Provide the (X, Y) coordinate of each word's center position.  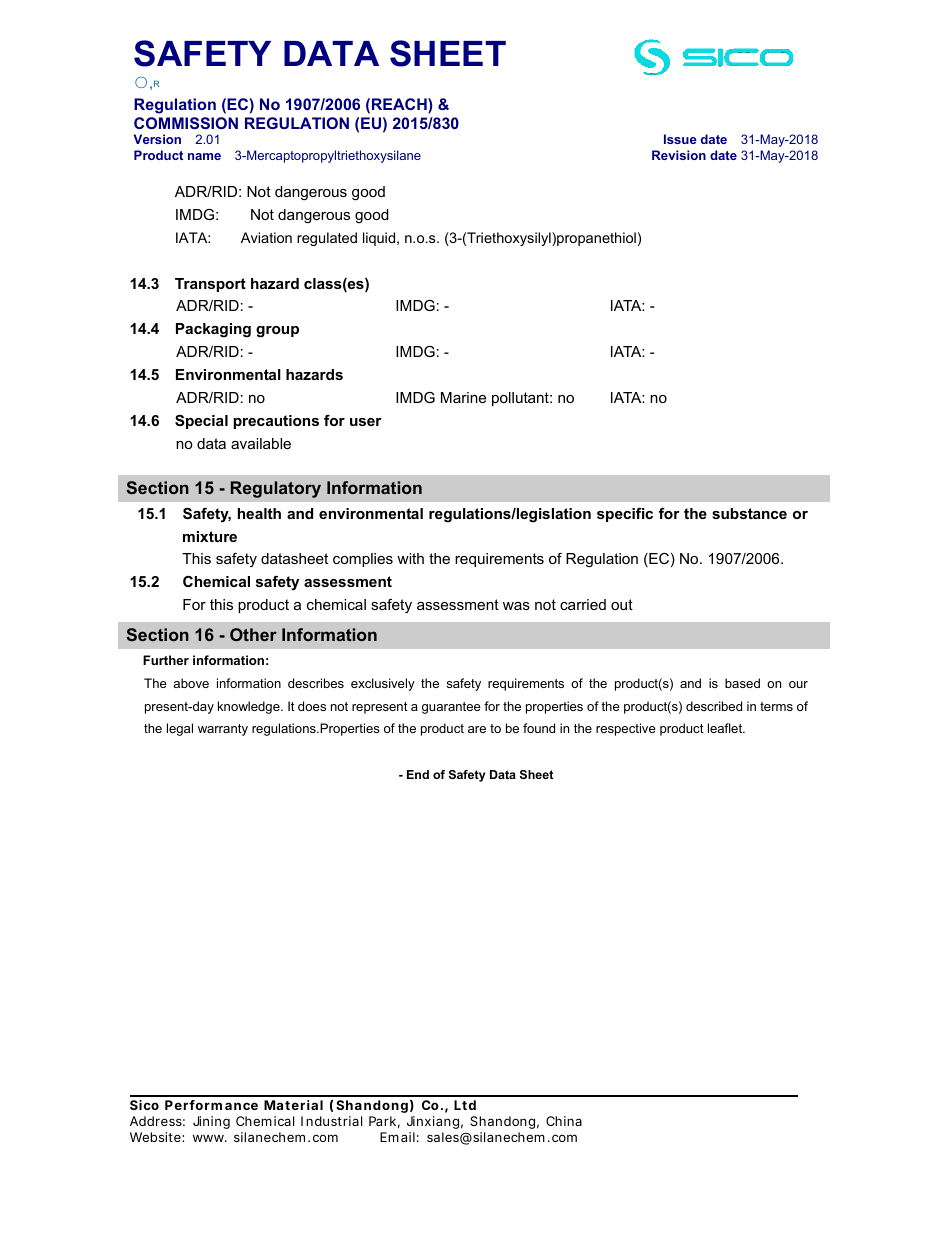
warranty (223, 730)
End (418, 774)
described (714, 706)
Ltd (465, 1105)
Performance (211, 1105)
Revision (679, 155)
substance (749, 513)
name (204, 156)
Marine (463, 397)
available (261, 443)
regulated (327, 239)
